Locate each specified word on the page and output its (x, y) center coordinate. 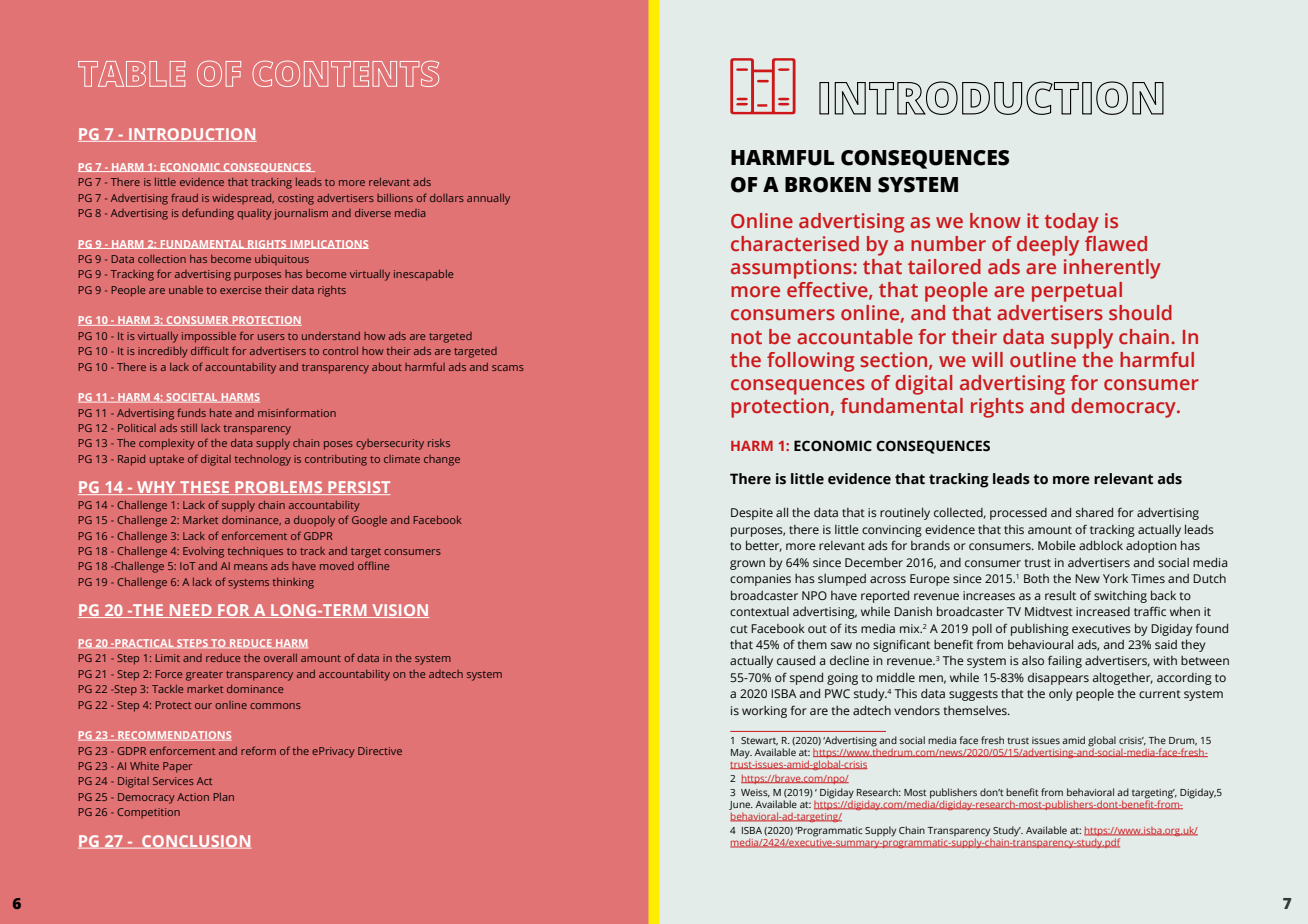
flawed (1116, 244)
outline (1043, 359)
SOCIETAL (192, 398)
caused (796, 660)
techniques (255, 552)
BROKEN (828, 185)
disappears (1058, 679)
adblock (1101, 545)
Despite (752, 514)
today (1072, 223)
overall (280, 658)
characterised (795, 244)
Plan (223, 797)
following (810, 362)
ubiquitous (282, 260)
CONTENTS (345, 74)
